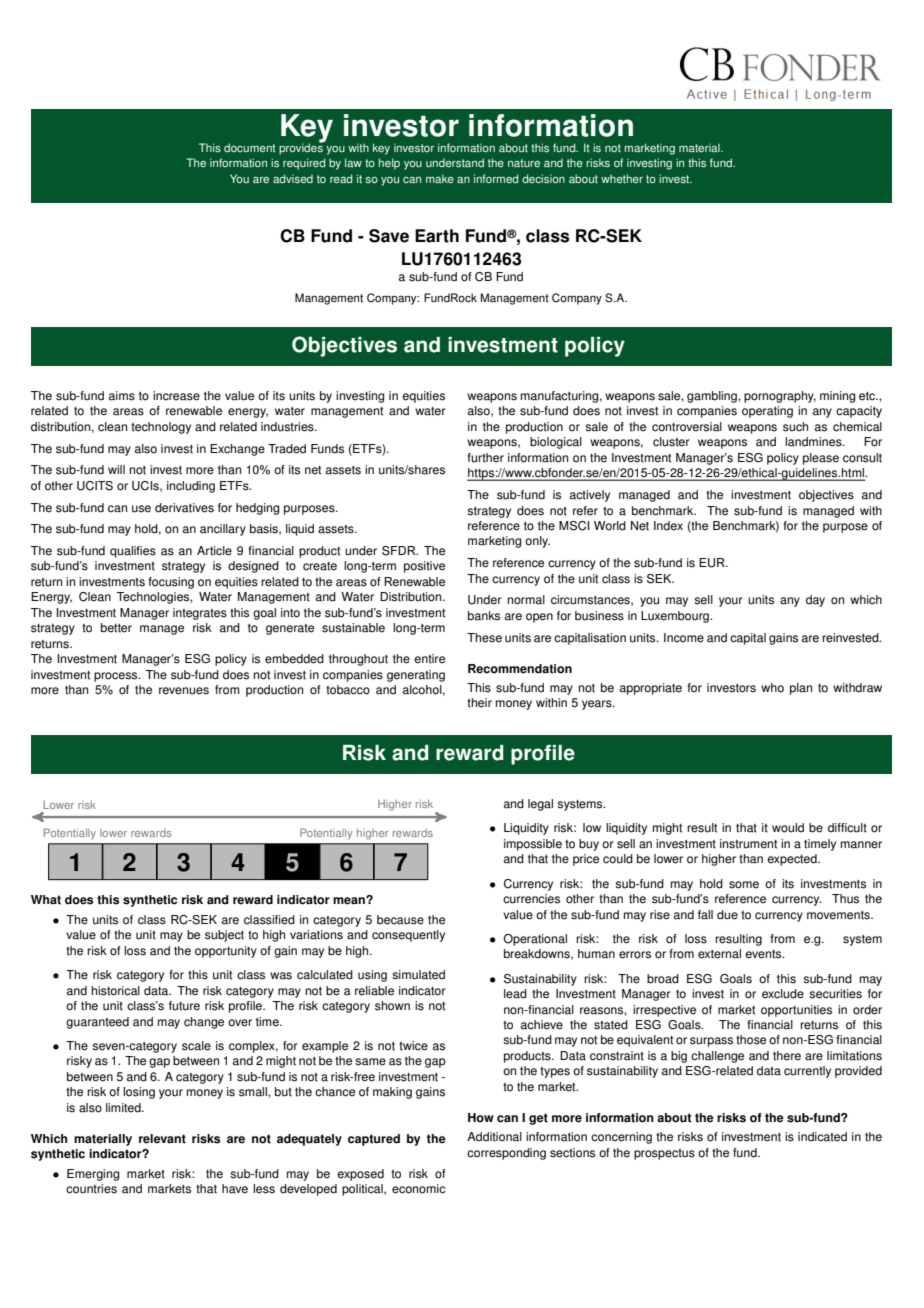 The height and width of the screenshot is (1308, 924). I want to click on relevant, so click(162, 1139).
